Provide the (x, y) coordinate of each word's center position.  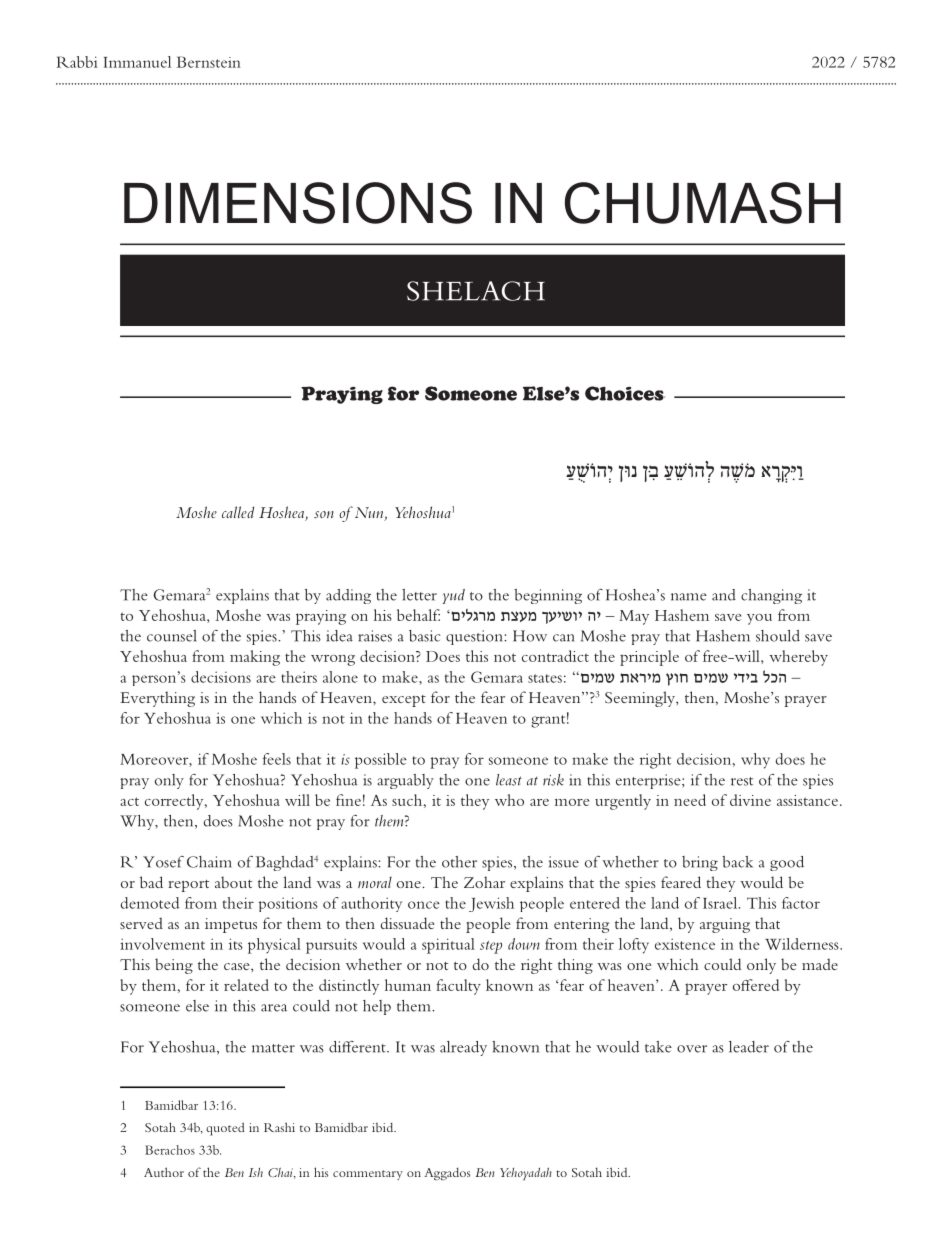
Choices (625, 393)
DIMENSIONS (298, 203)
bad (151, 882)
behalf (418, 615)
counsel (172, 636)
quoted (225, 1129)
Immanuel (137, 62)
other (459, 862)
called (238, 512)
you (759, 619)
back (737, 862)
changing (771, 596)
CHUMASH (703, 203)
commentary (368, 1175)
